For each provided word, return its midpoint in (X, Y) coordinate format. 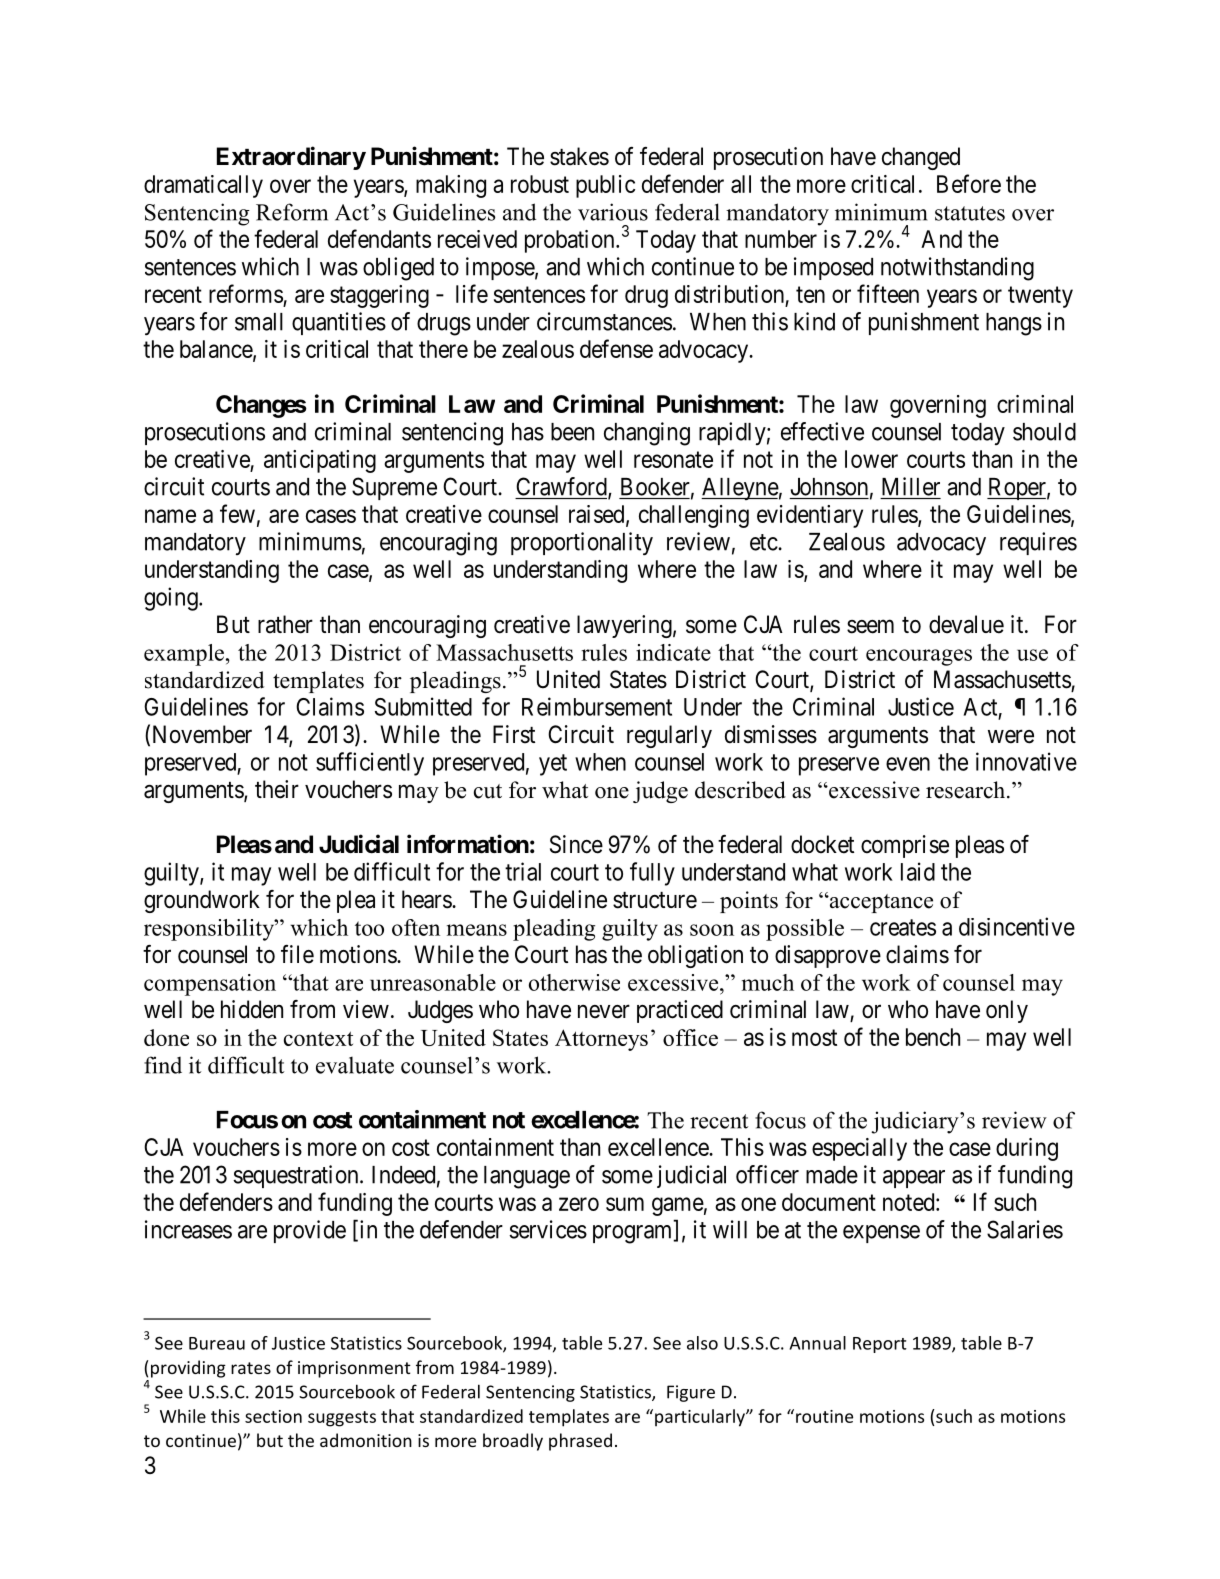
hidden (252, 1009)
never (604, 1012)
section (273, 1416)
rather (285, 624)
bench (933, 1037)
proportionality (582, 543)
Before (969, 183)
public (605, 186)
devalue (966, 624)
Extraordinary (291, 158)
